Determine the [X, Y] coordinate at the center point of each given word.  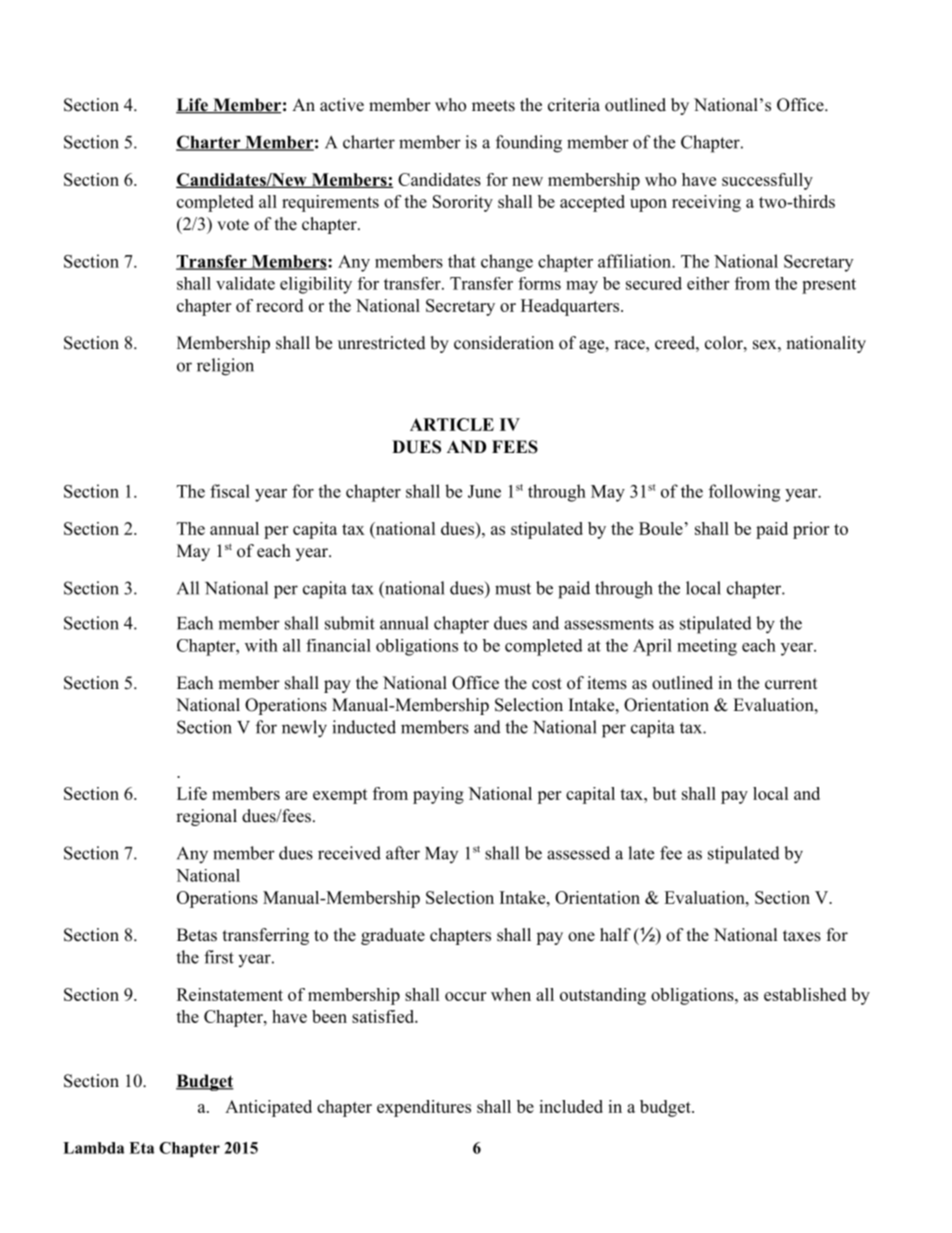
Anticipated [268, 1108]
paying [438, 795]
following [744, 493]
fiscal [230, 491]
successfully [767, 181]
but [665, 793]
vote [233, 225]
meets [493, 106]
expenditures [424, 1108]
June [484, 491]
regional [206, 817]
